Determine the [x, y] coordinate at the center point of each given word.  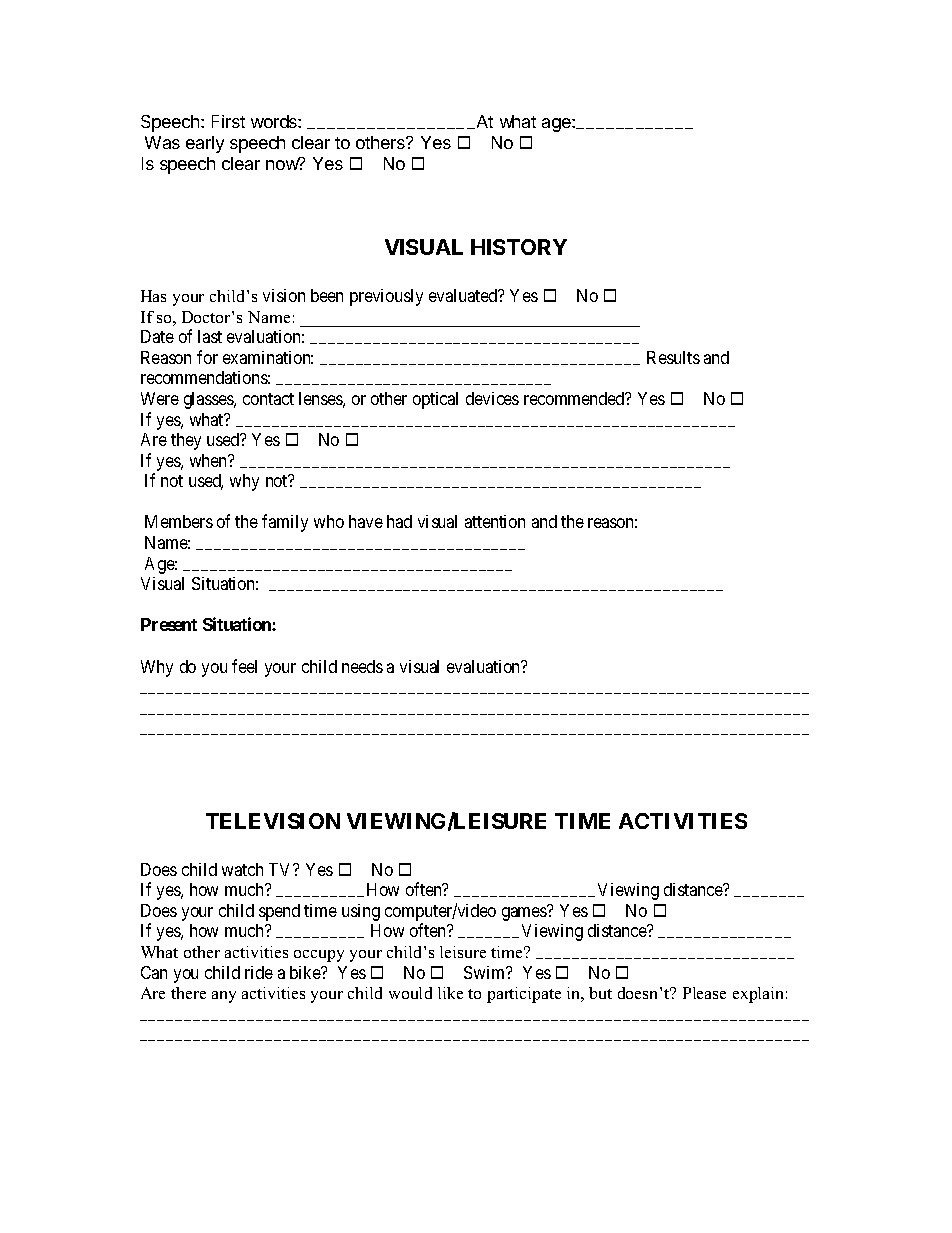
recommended [575, 398]
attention [495, 521]
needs [362, 666]
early [205, 144]
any [224, 997]
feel [244, 666]
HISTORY [519, 247]
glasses [209, 400]
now [283, 164]
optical [435, 400]
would [410, 993]
